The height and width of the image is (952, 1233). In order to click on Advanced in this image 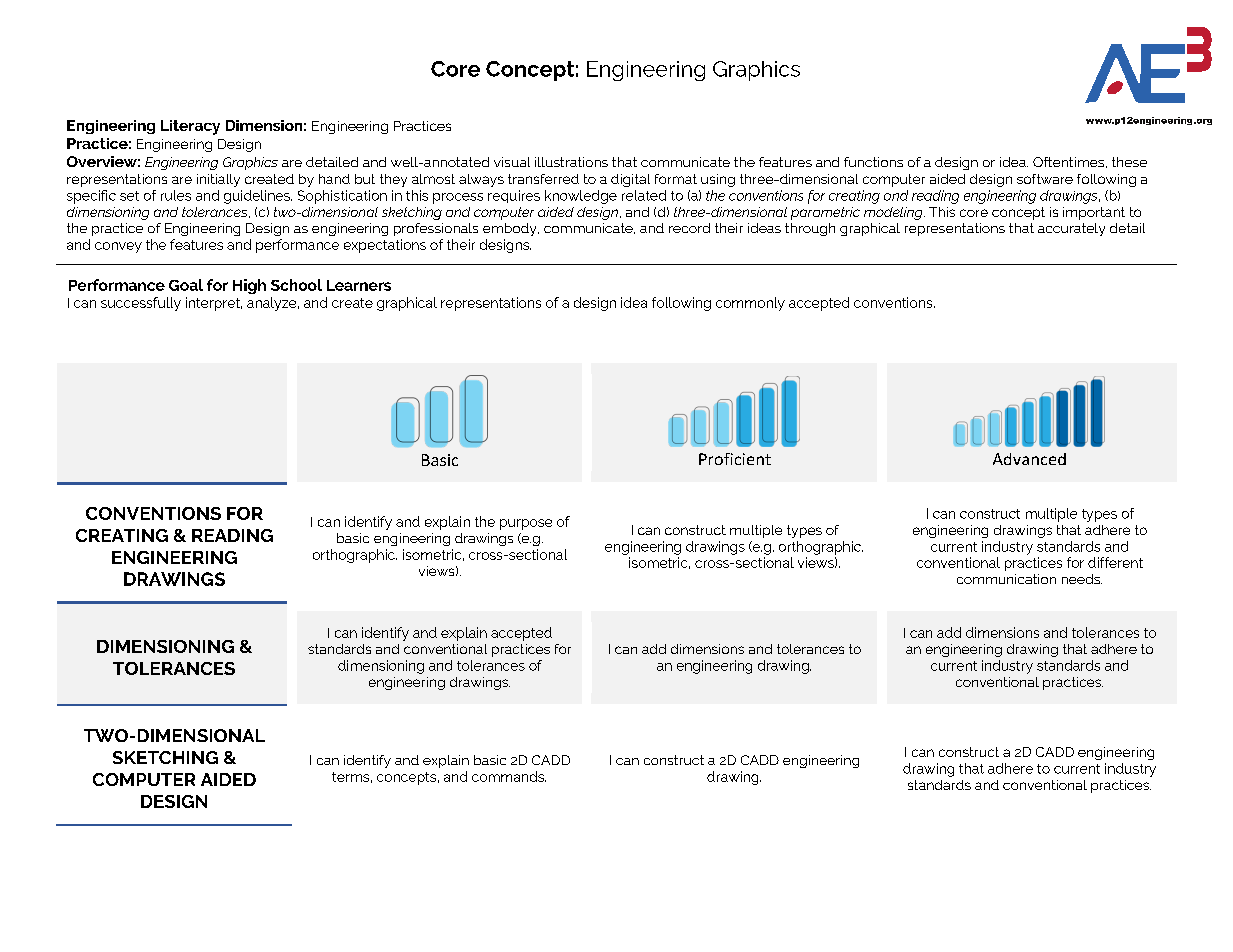, I will do `click(1029, 459)`.
